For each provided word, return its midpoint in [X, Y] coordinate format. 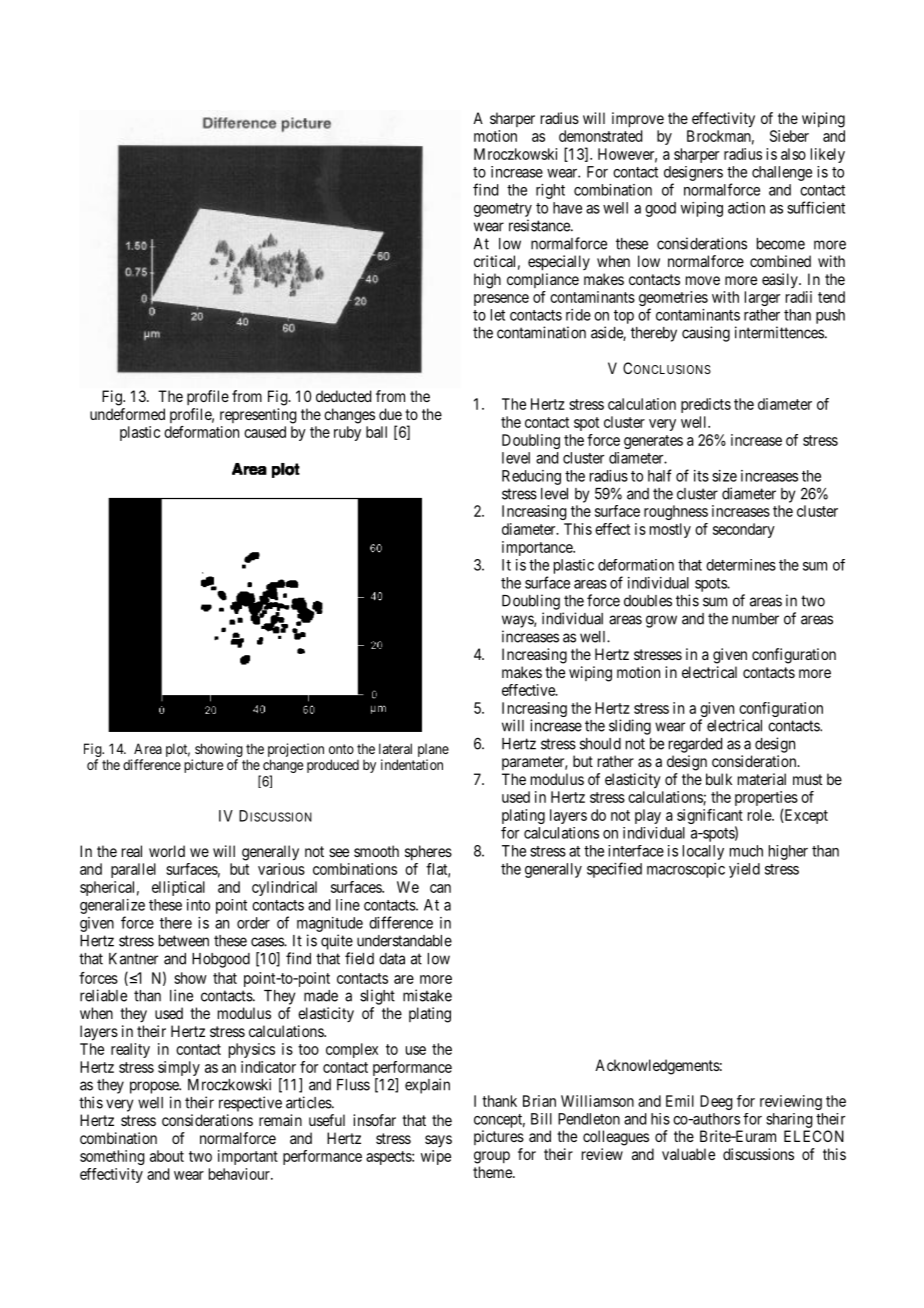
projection [296, 751]
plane [433, 752]
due [390, 414]
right [550, 191]
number [755, 619]
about [167, 1156]
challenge [782, 173]
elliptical [178, 888]
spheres [428, 852]
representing [258, 416]
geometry [503, 210]
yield [744, 870]
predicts [706, 405]
